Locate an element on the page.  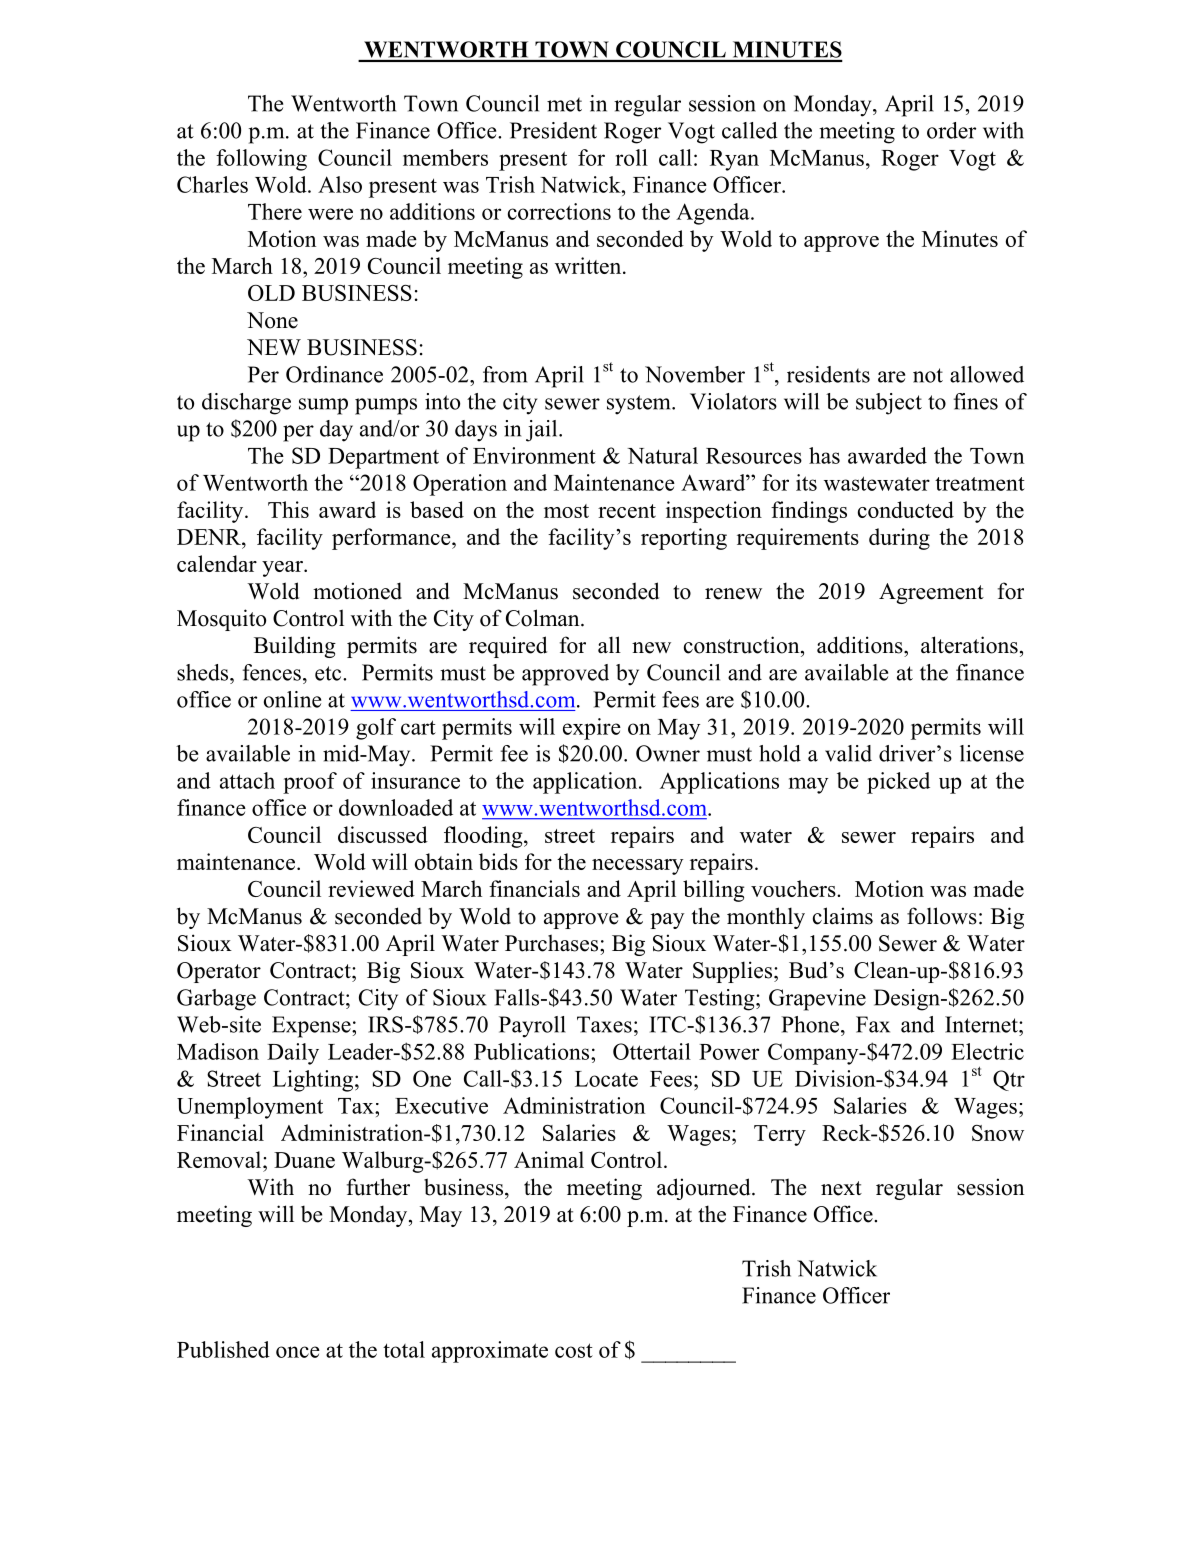
valid is located at coordinates (848, 753).
